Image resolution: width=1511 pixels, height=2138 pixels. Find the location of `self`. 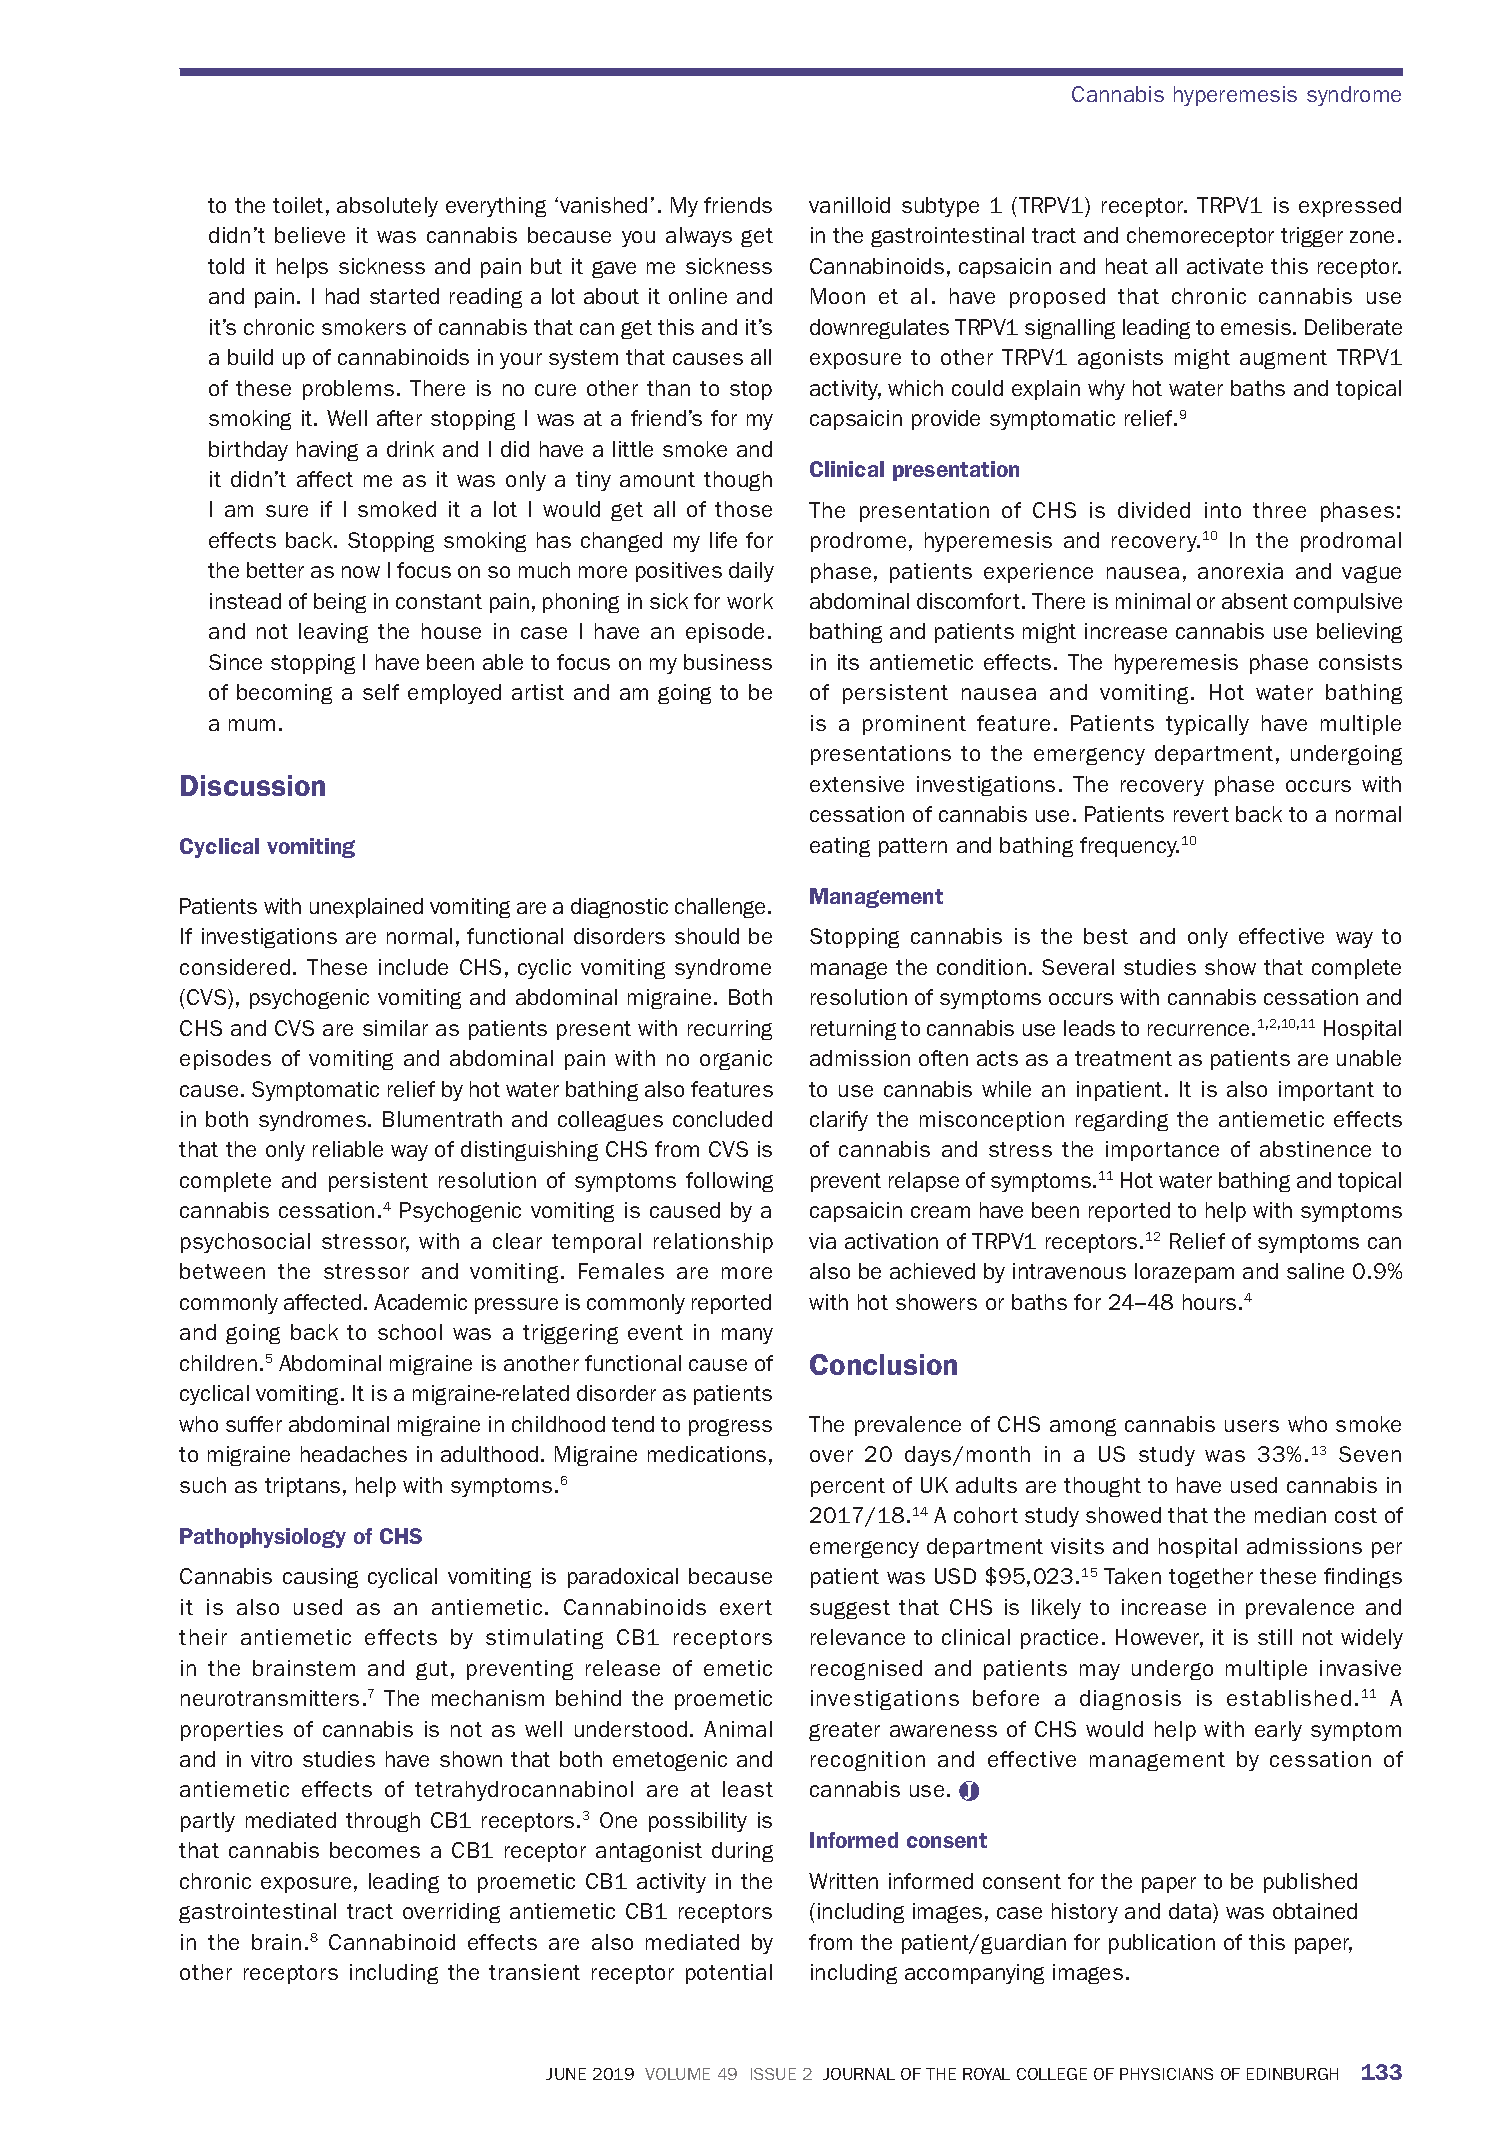

self is located at coordinates (381, 692).
